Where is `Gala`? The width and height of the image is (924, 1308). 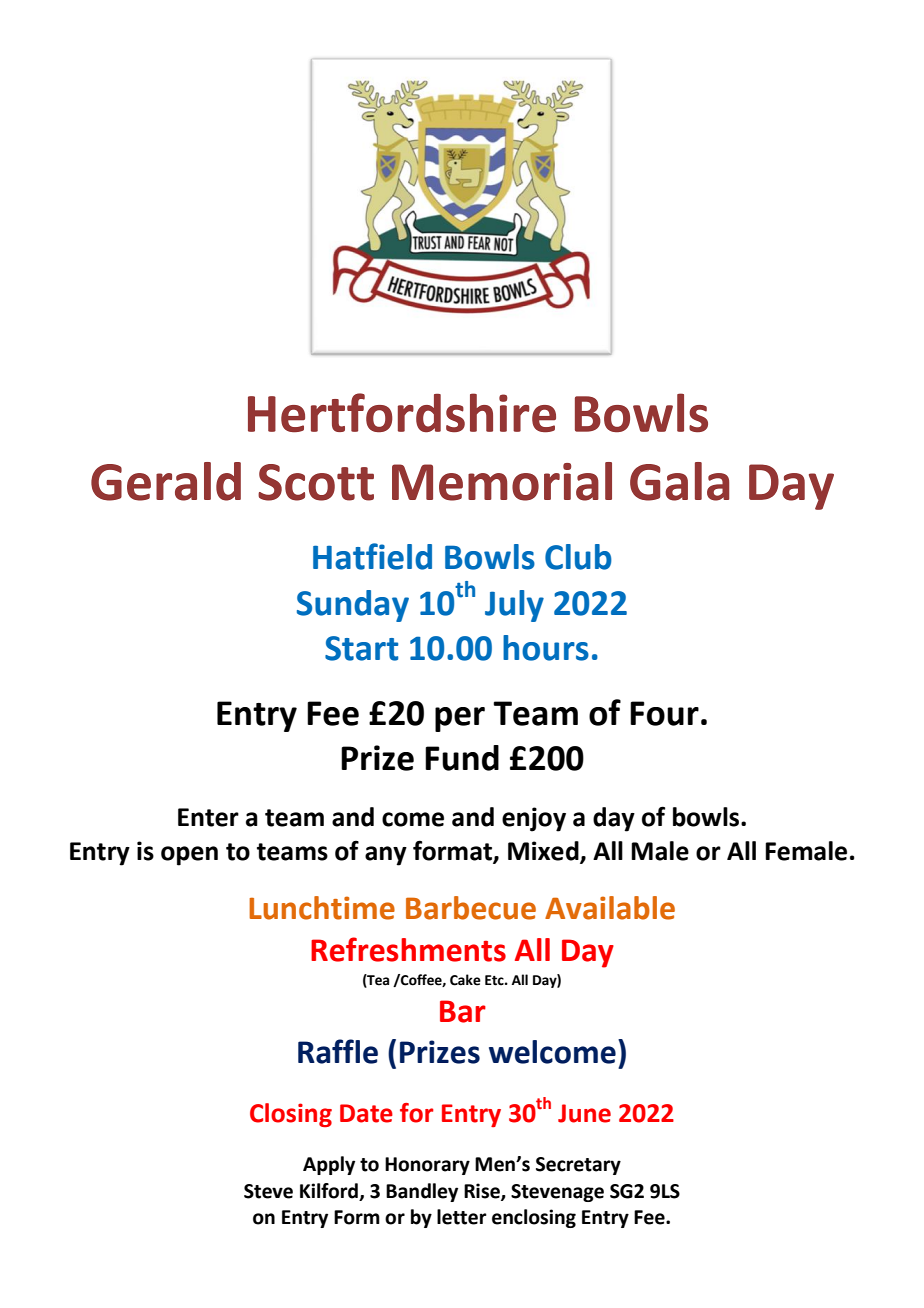 Gala is located at coordinates (679, 481).
